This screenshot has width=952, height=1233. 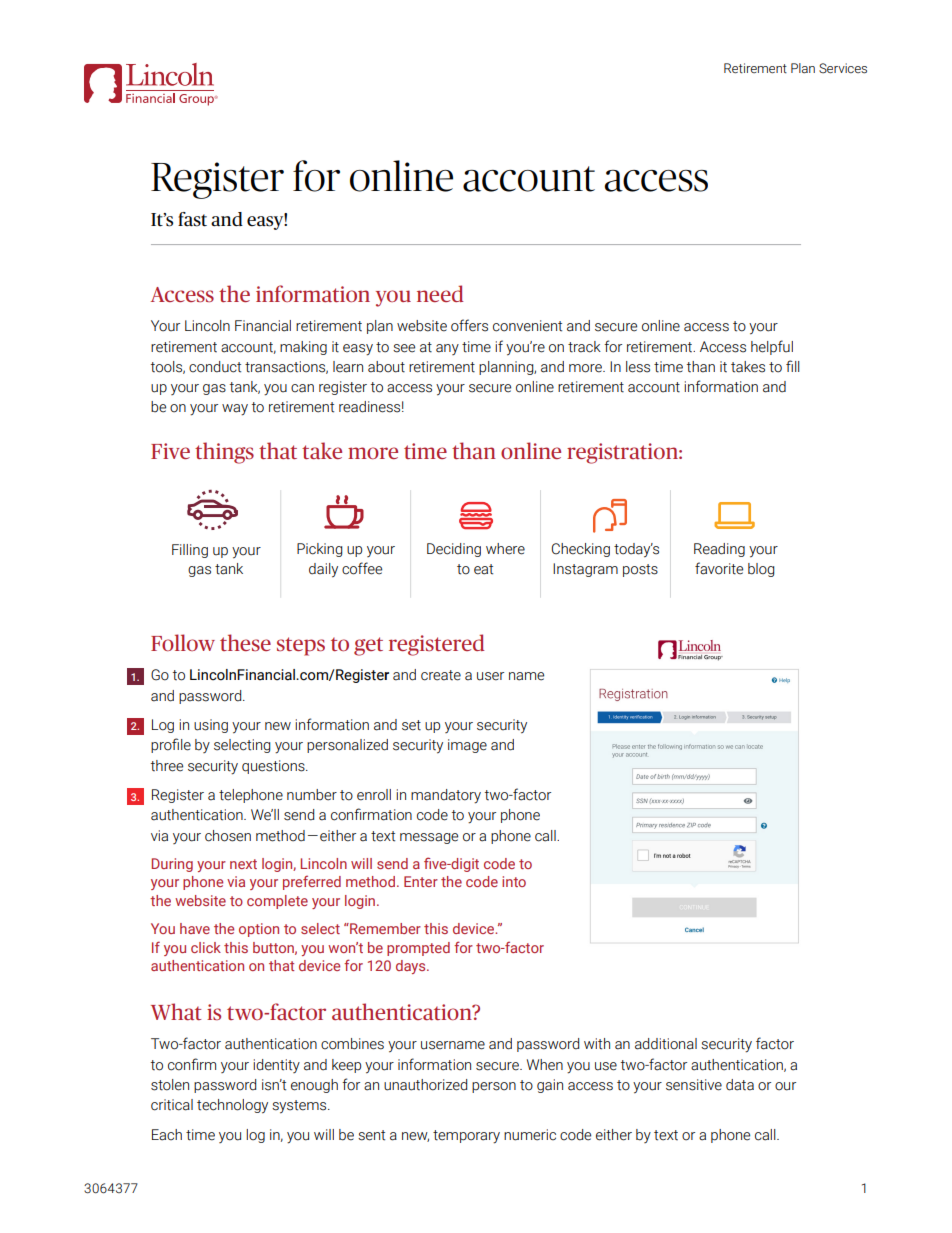 I want to click on data, so click(x=740, y=1085).
